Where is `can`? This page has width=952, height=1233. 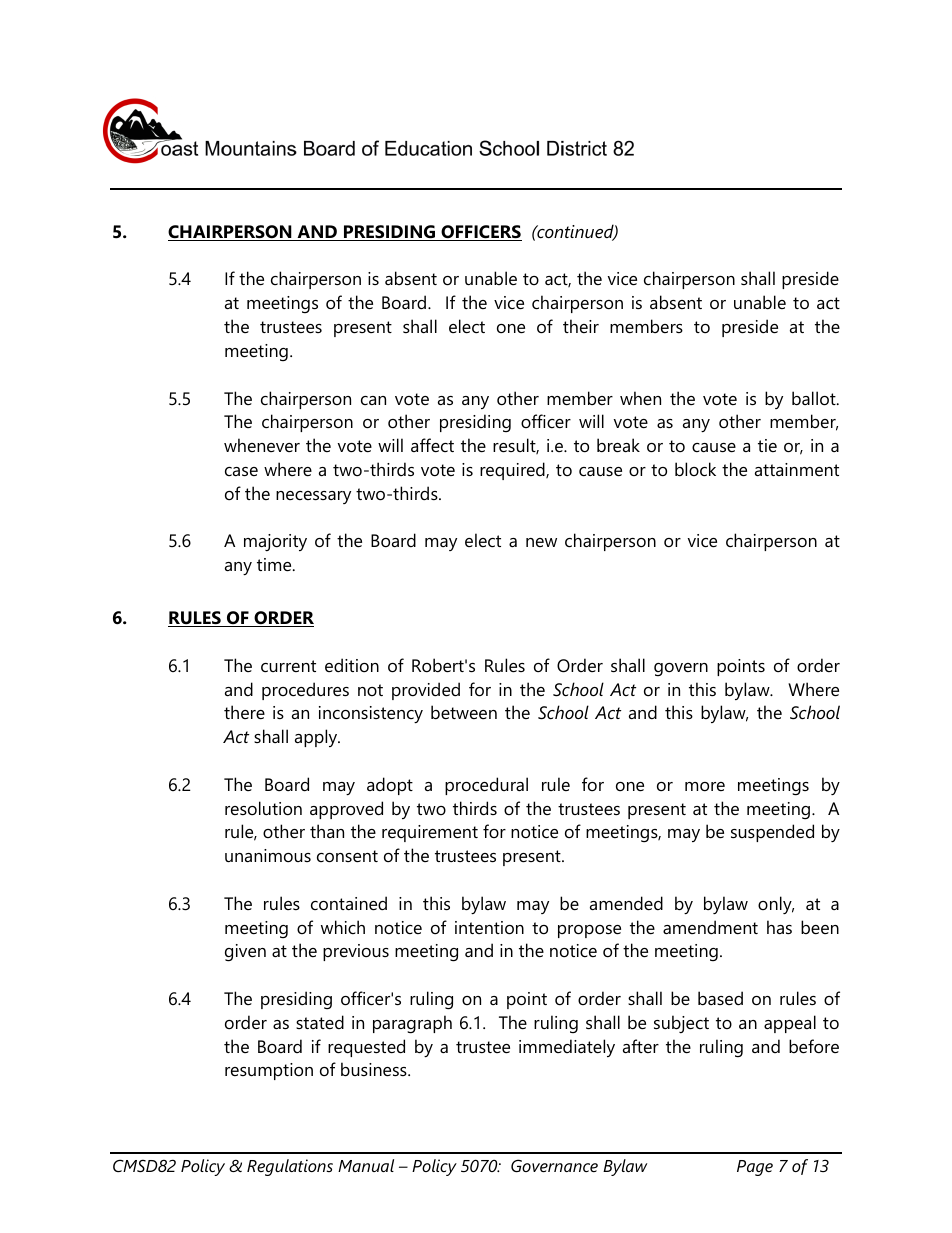 can is located at coordinates (373, 400).
